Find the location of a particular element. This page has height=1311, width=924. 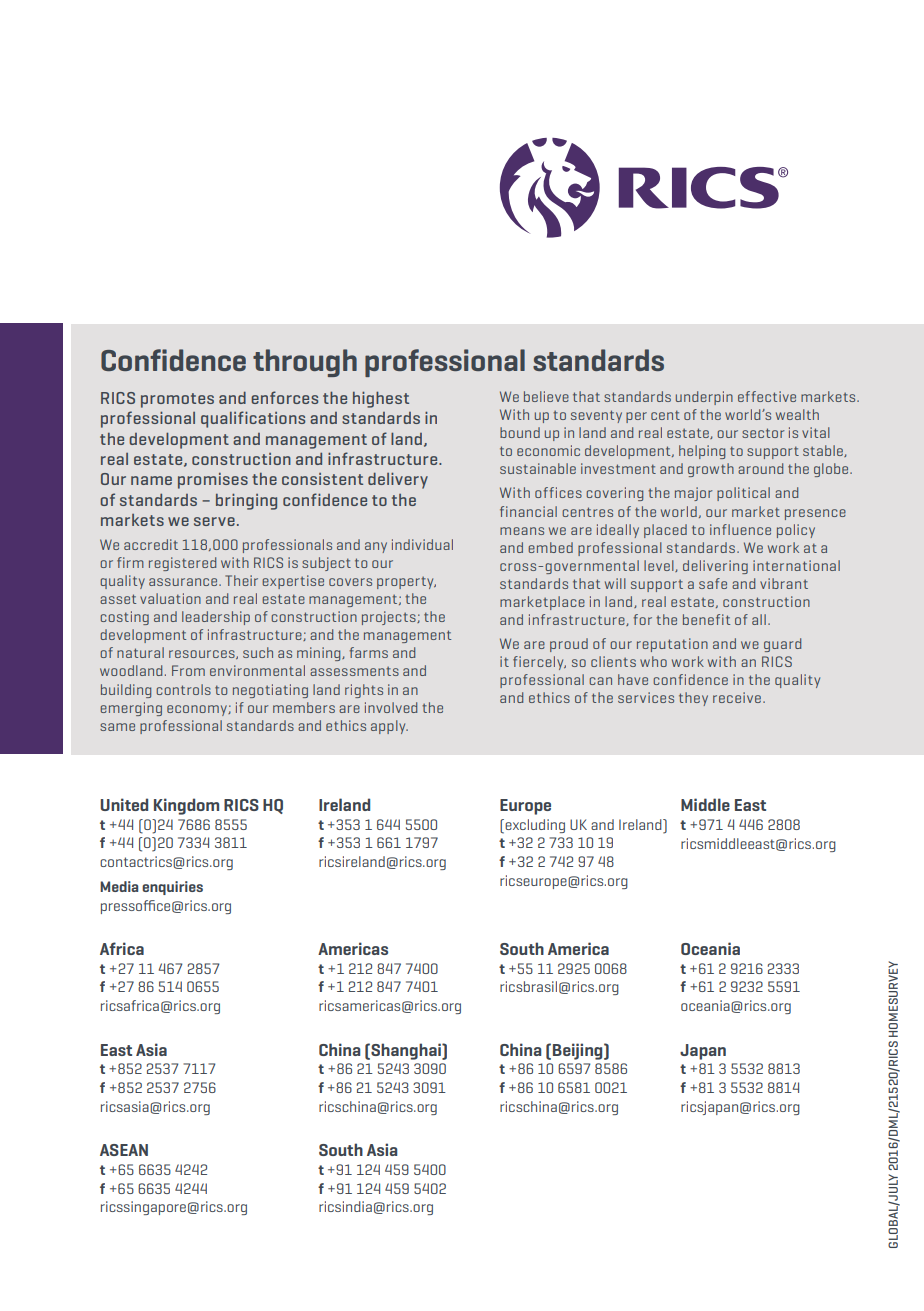

apply is located at coordinates (389, 727).
